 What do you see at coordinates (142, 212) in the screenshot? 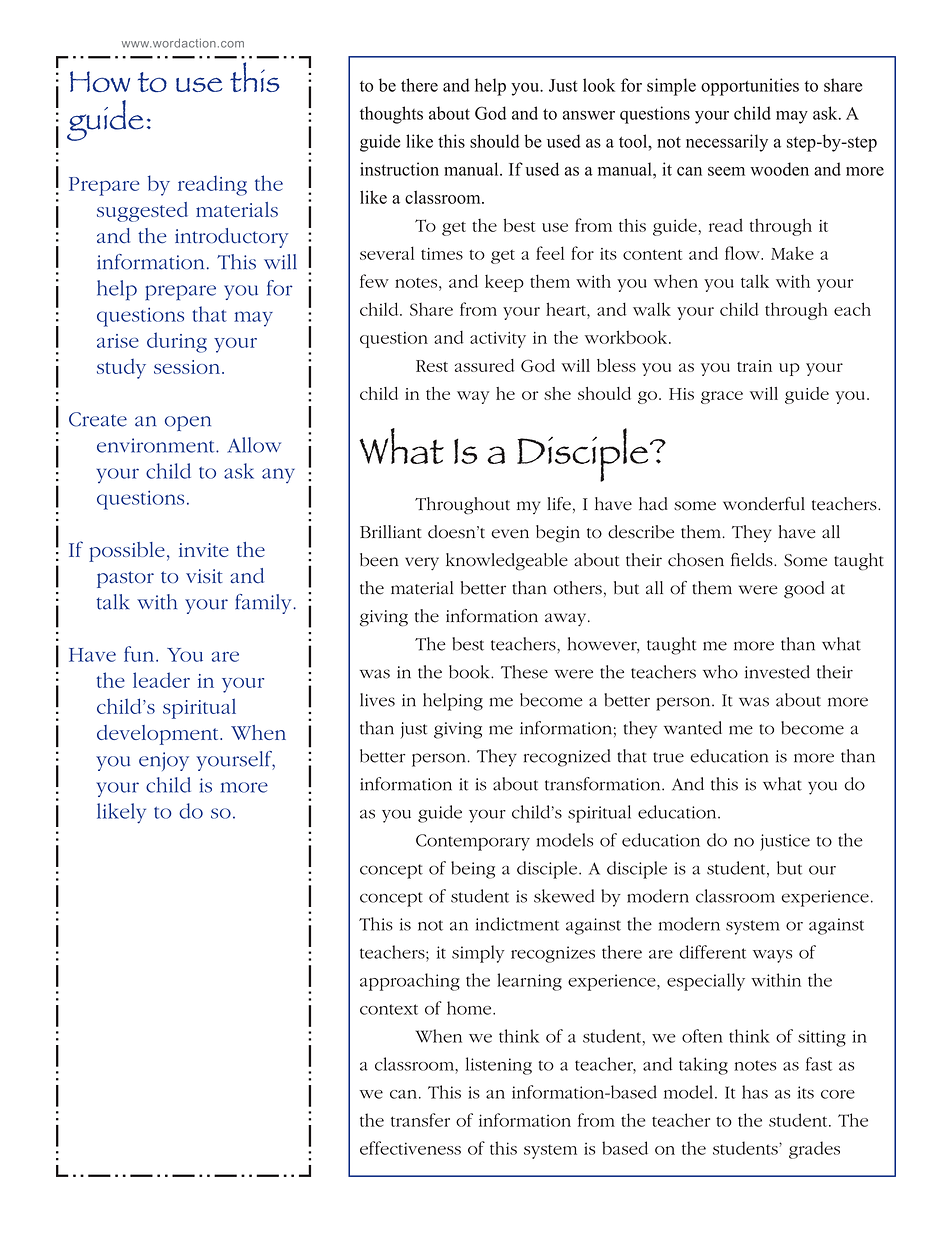
I see `suggested` at bounding box center [142, 212].
